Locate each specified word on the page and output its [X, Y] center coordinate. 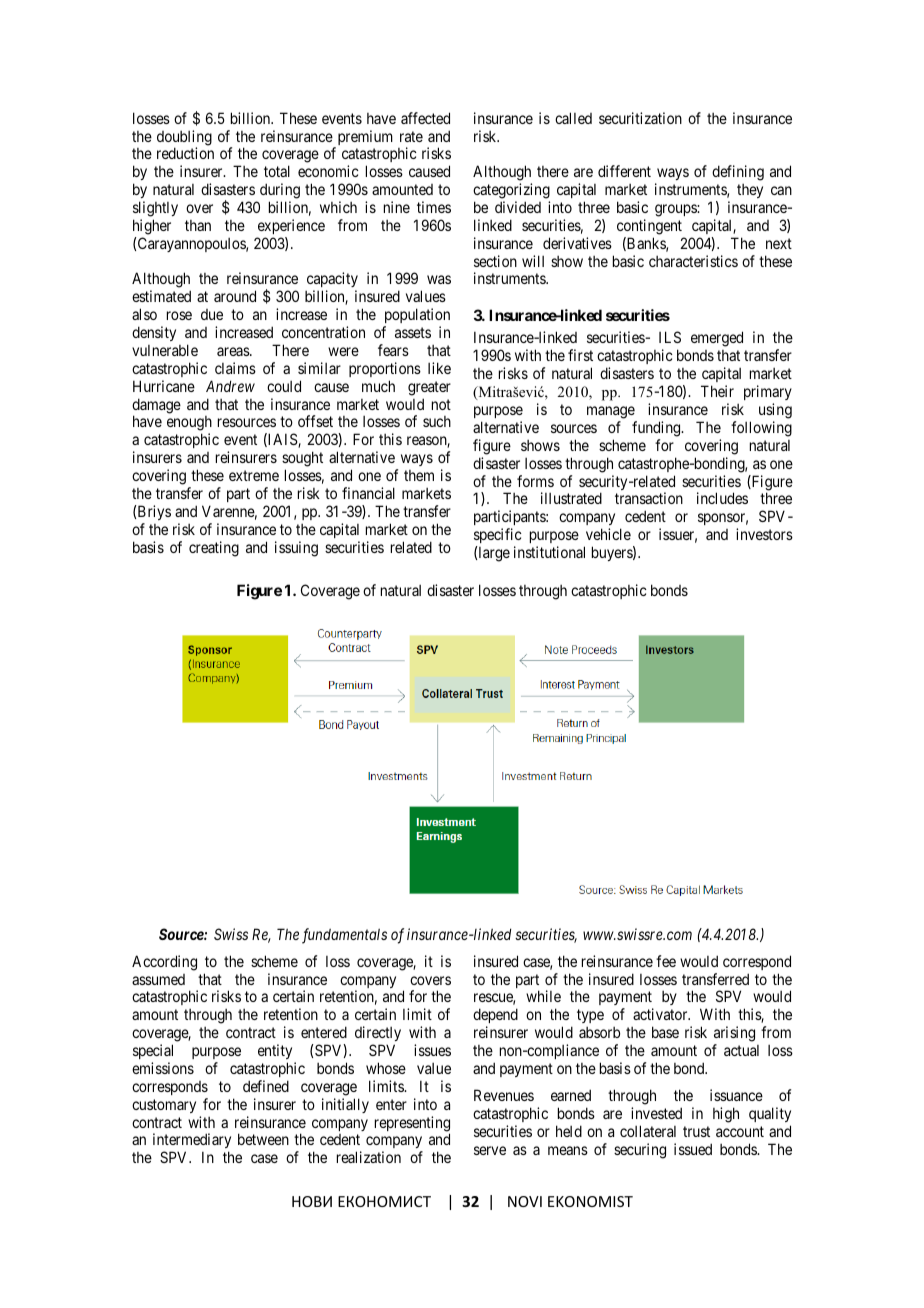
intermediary [192, 1142]
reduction [185, 153]
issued [693, 1149]
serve [490, 1150]
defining [738, 173]
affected [425, 118]
